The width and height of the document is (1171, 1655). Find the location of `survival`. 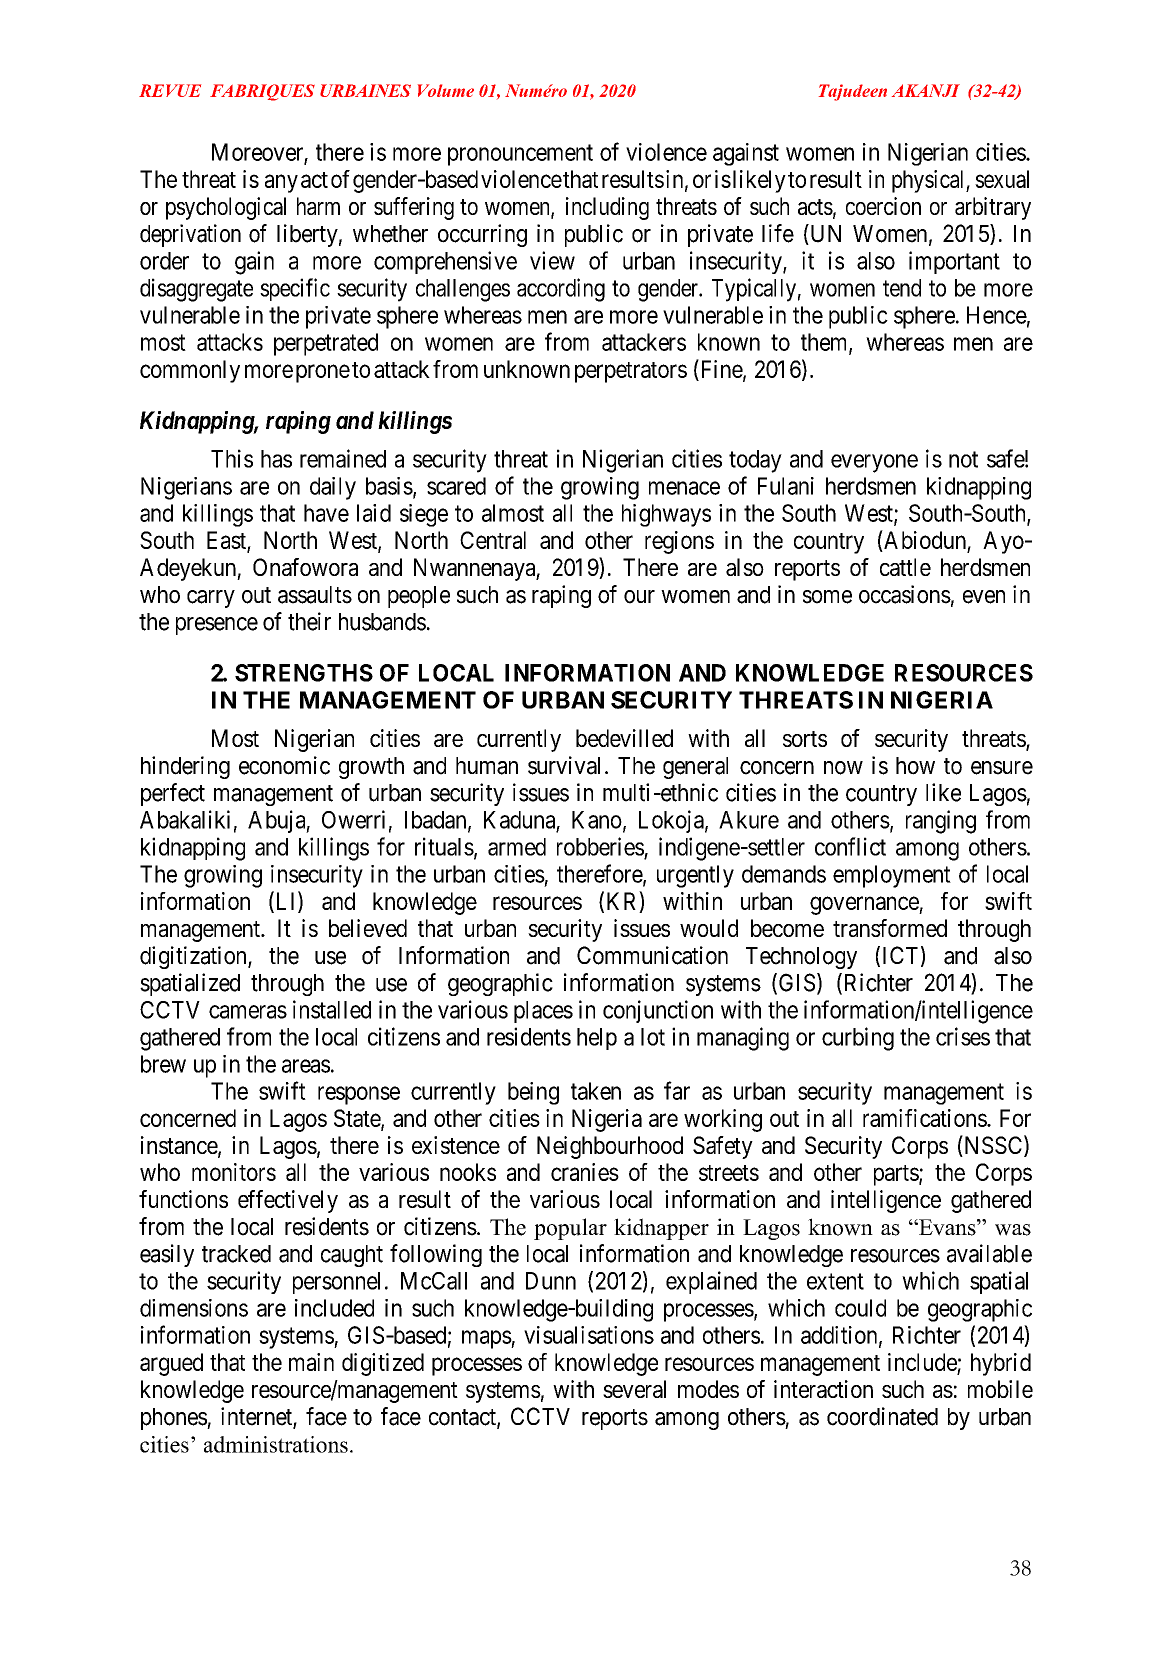

survival is located at coordinates (564, 765).
